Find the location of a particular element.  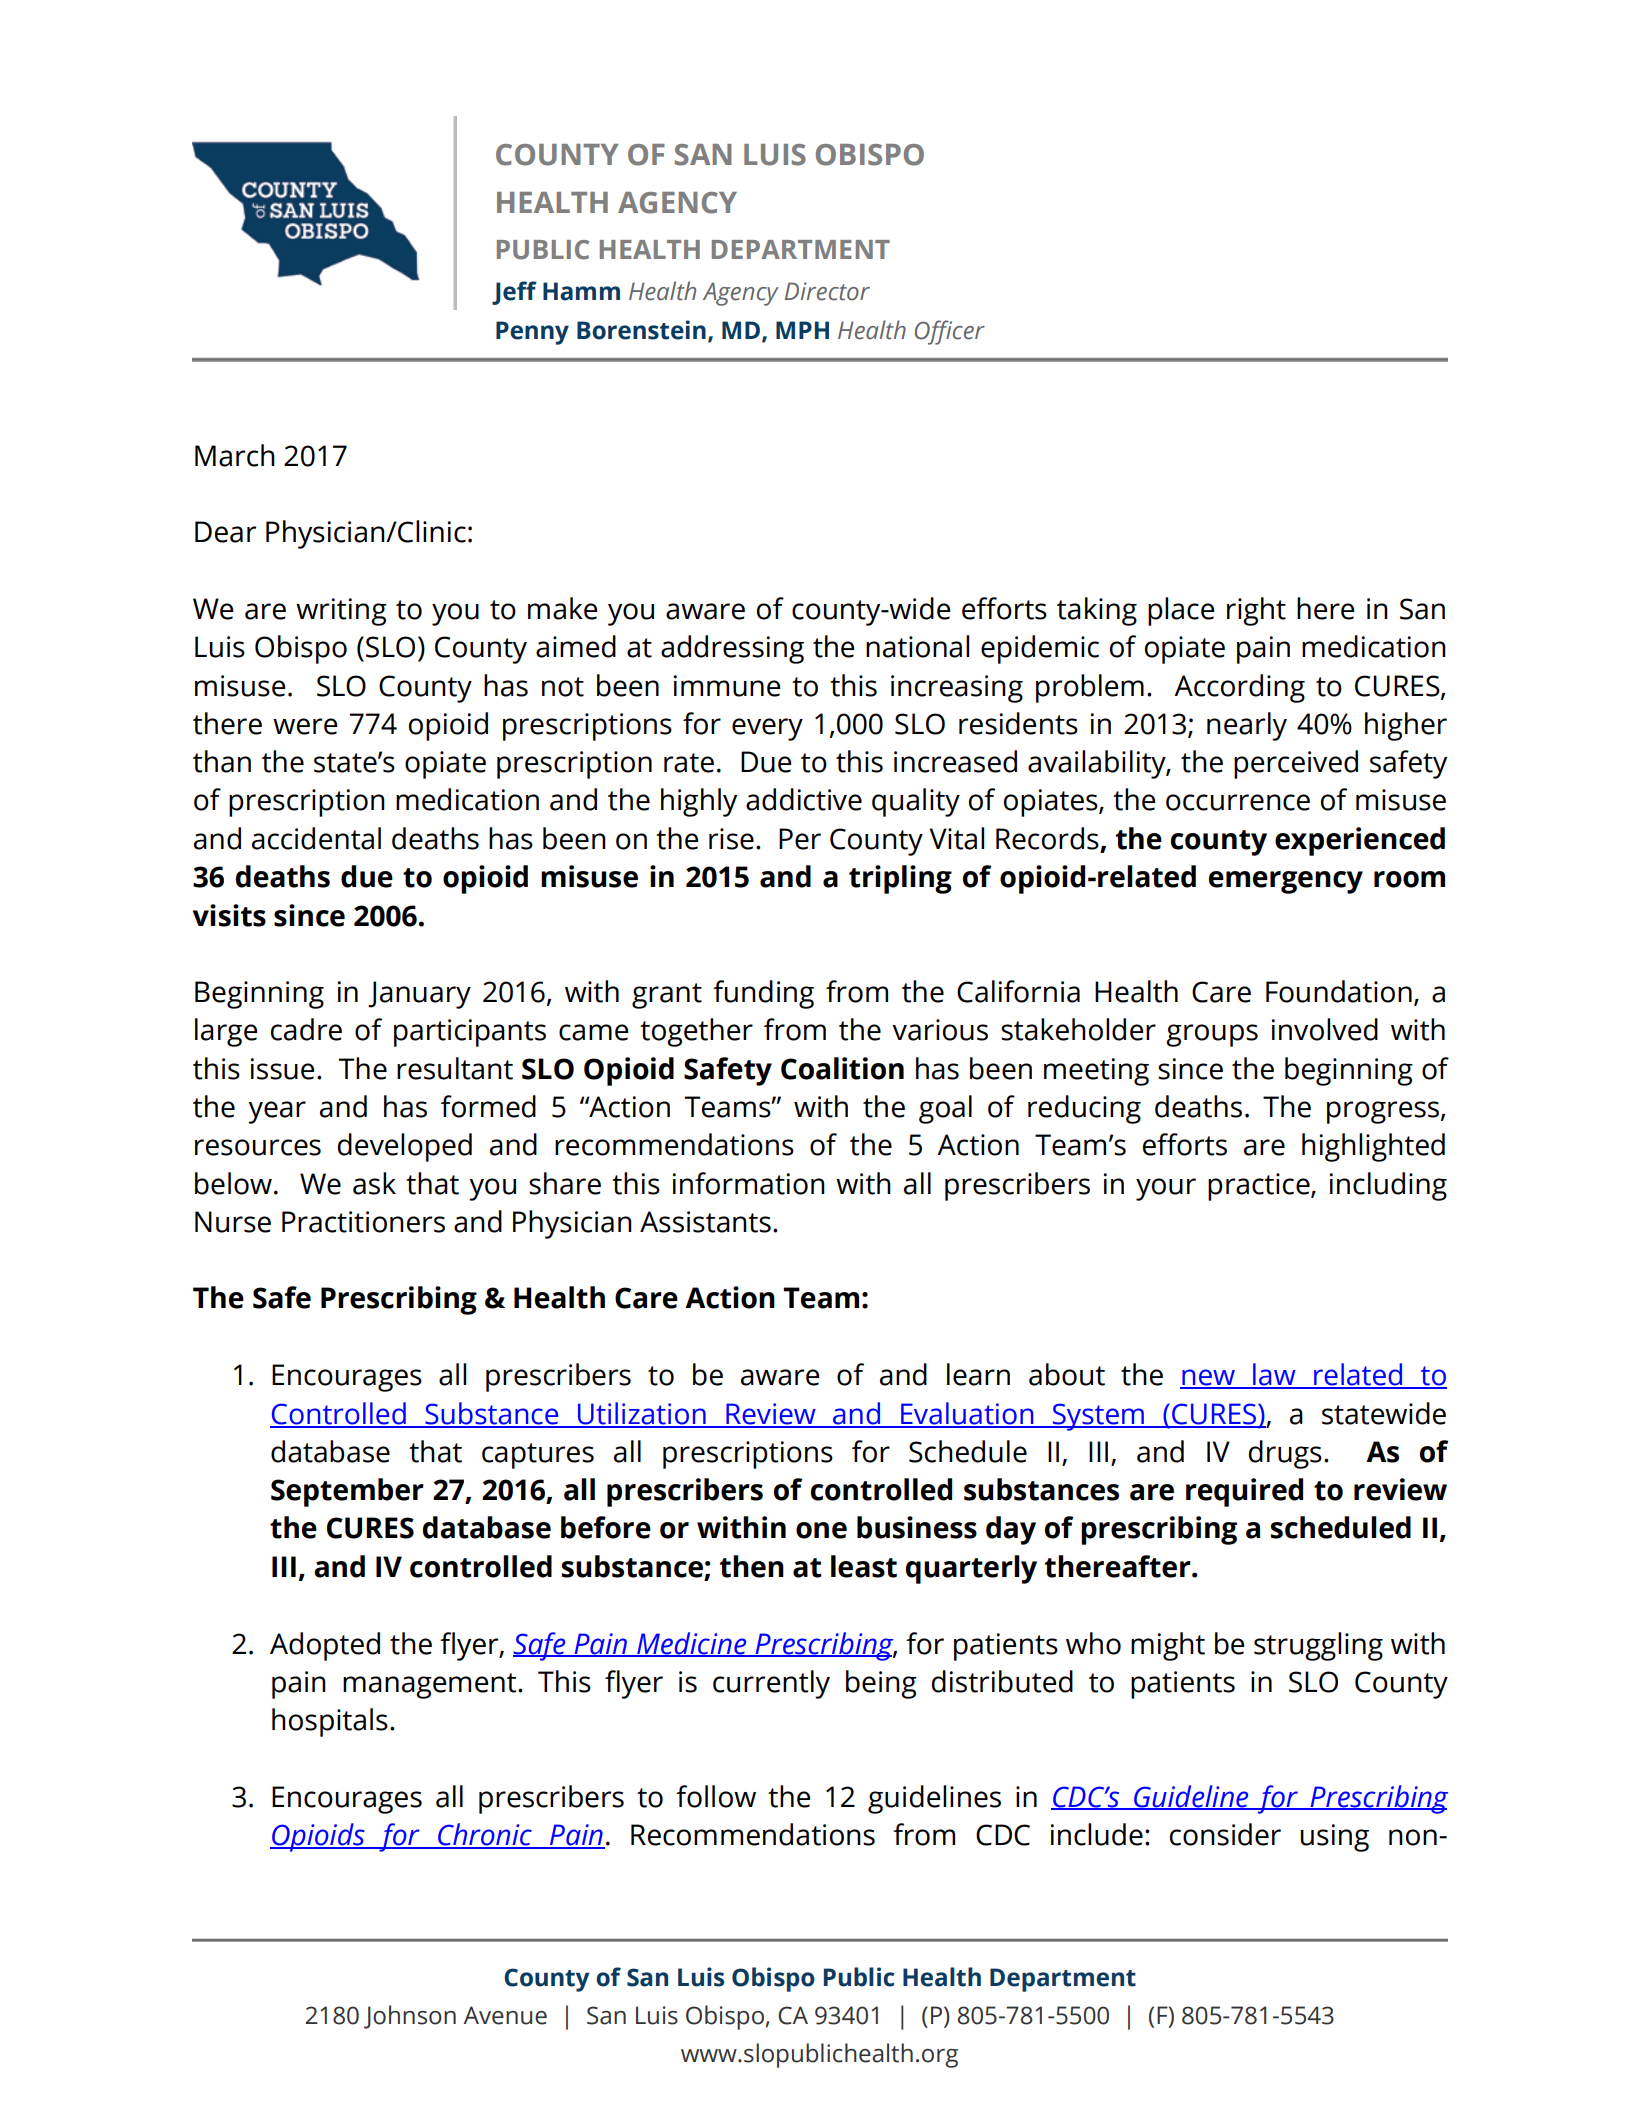

tripling is located at coordinates (900, 879).
